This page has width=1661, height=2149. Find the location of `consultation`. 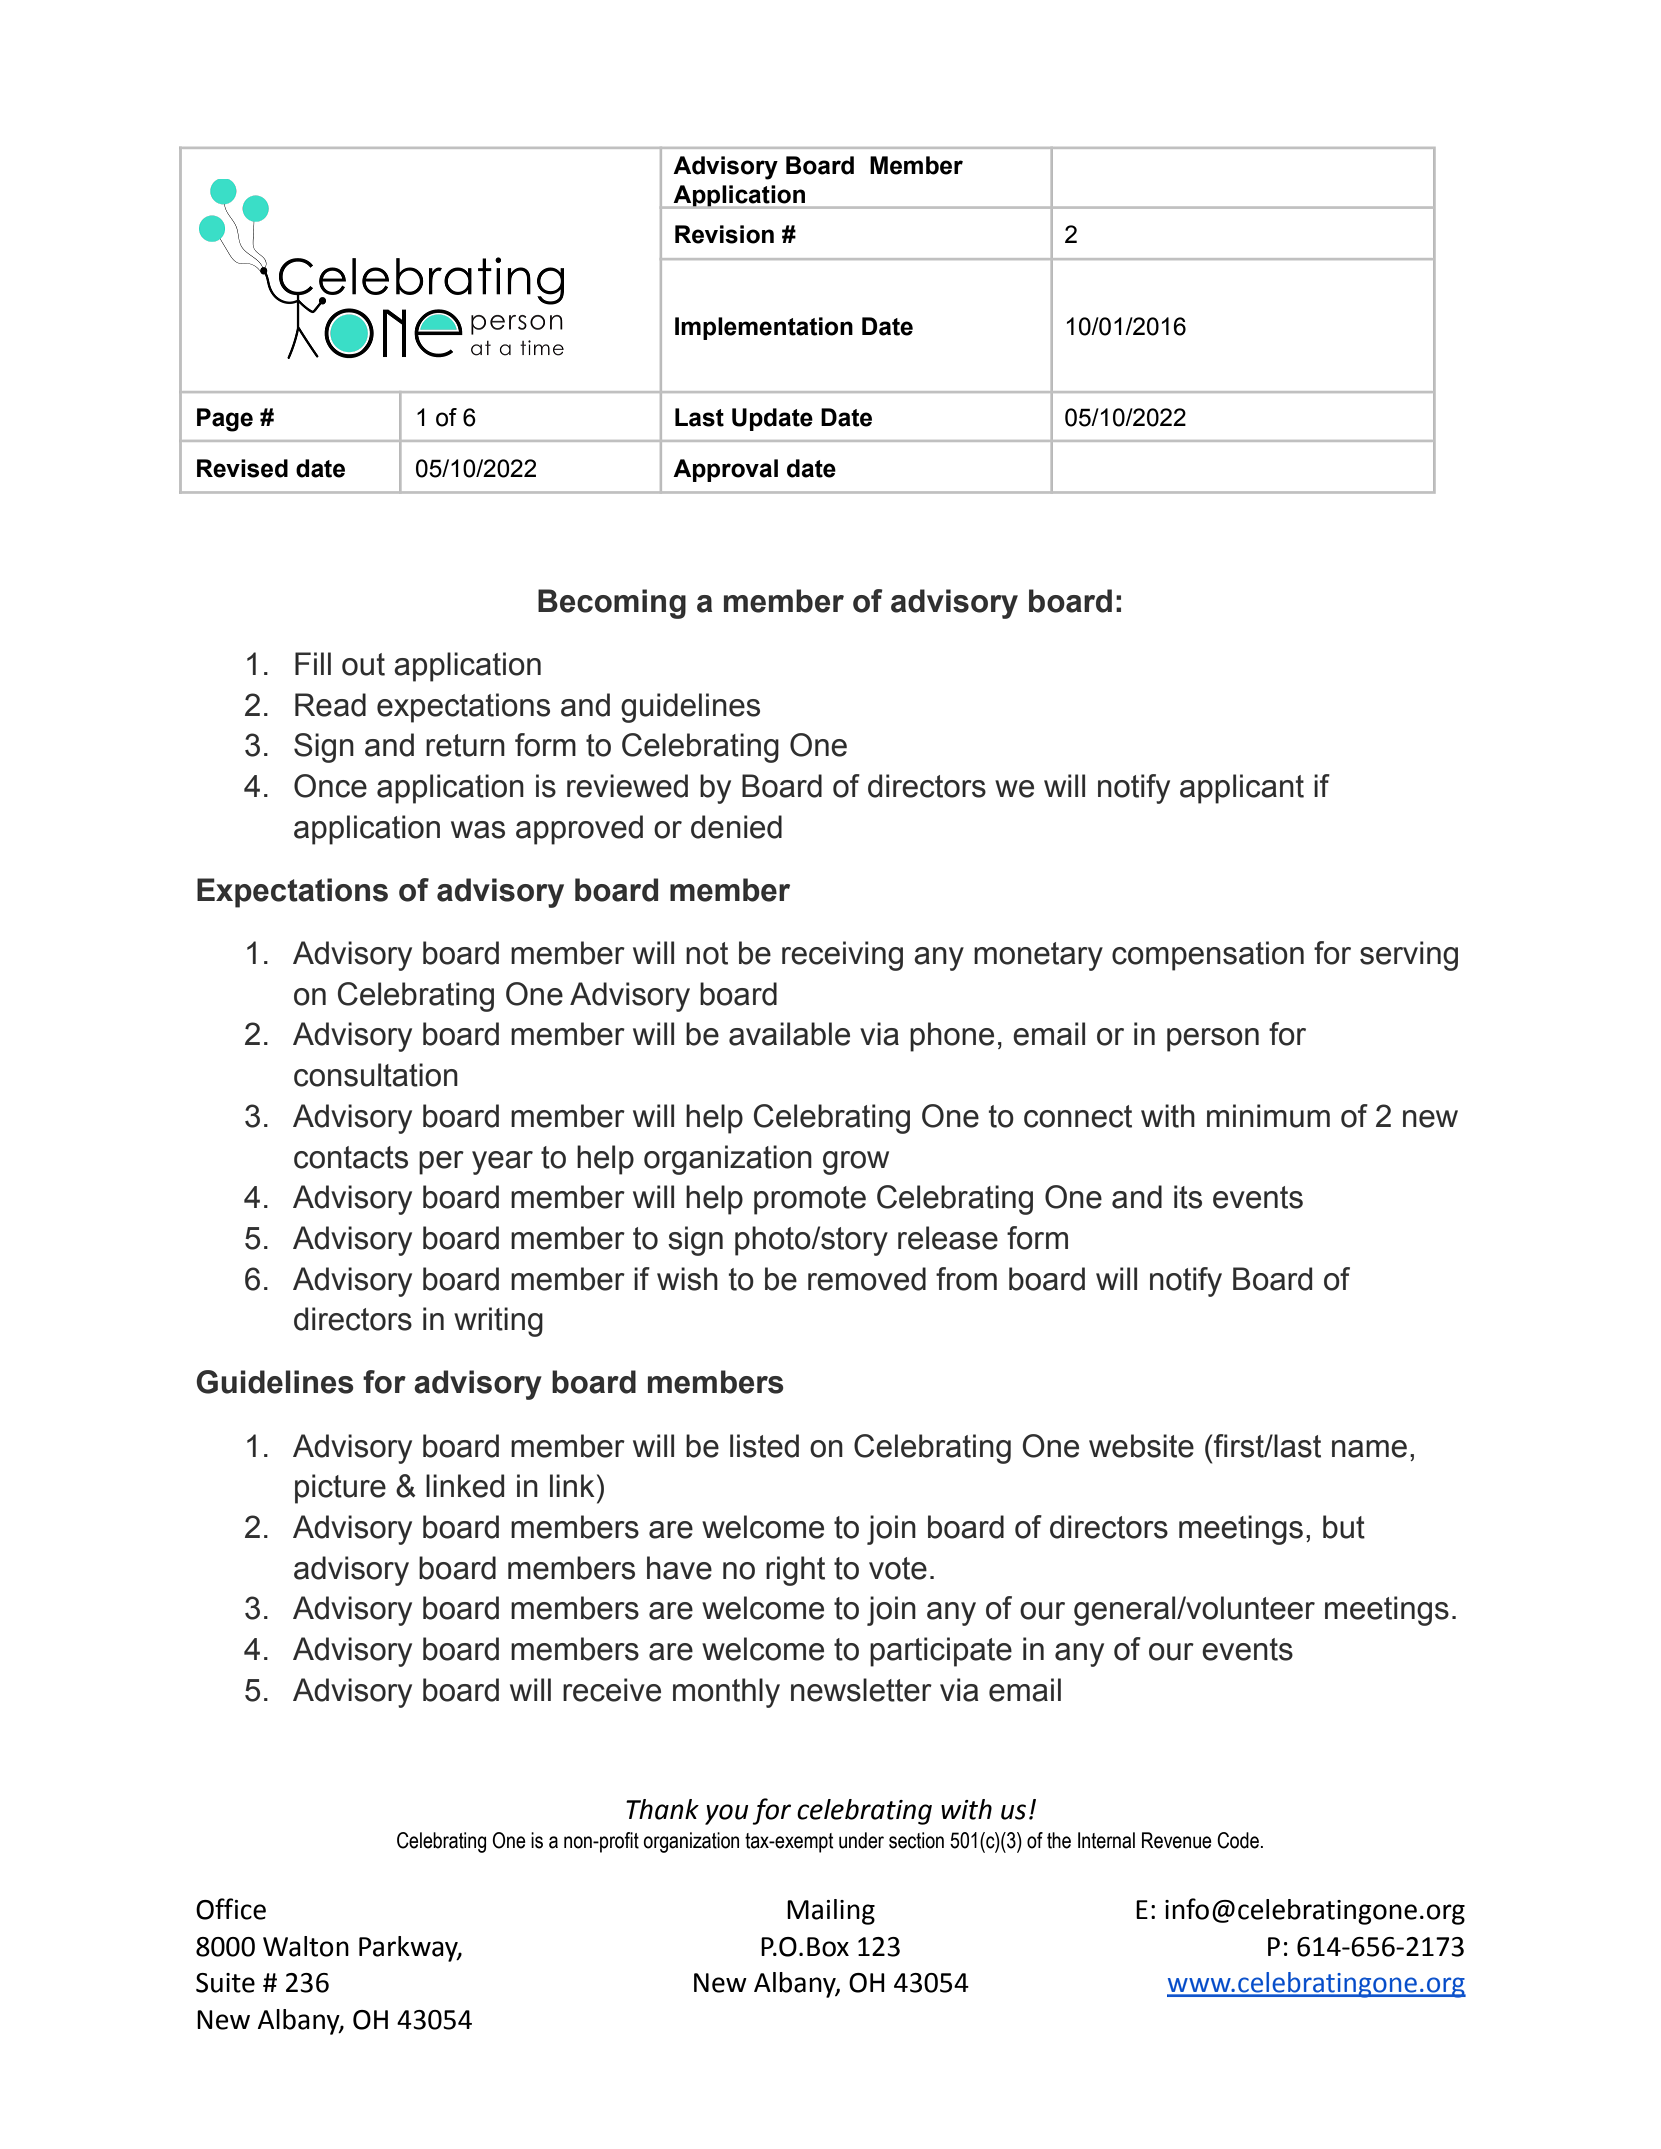

consultation is located at coordinates (376, 1075).
